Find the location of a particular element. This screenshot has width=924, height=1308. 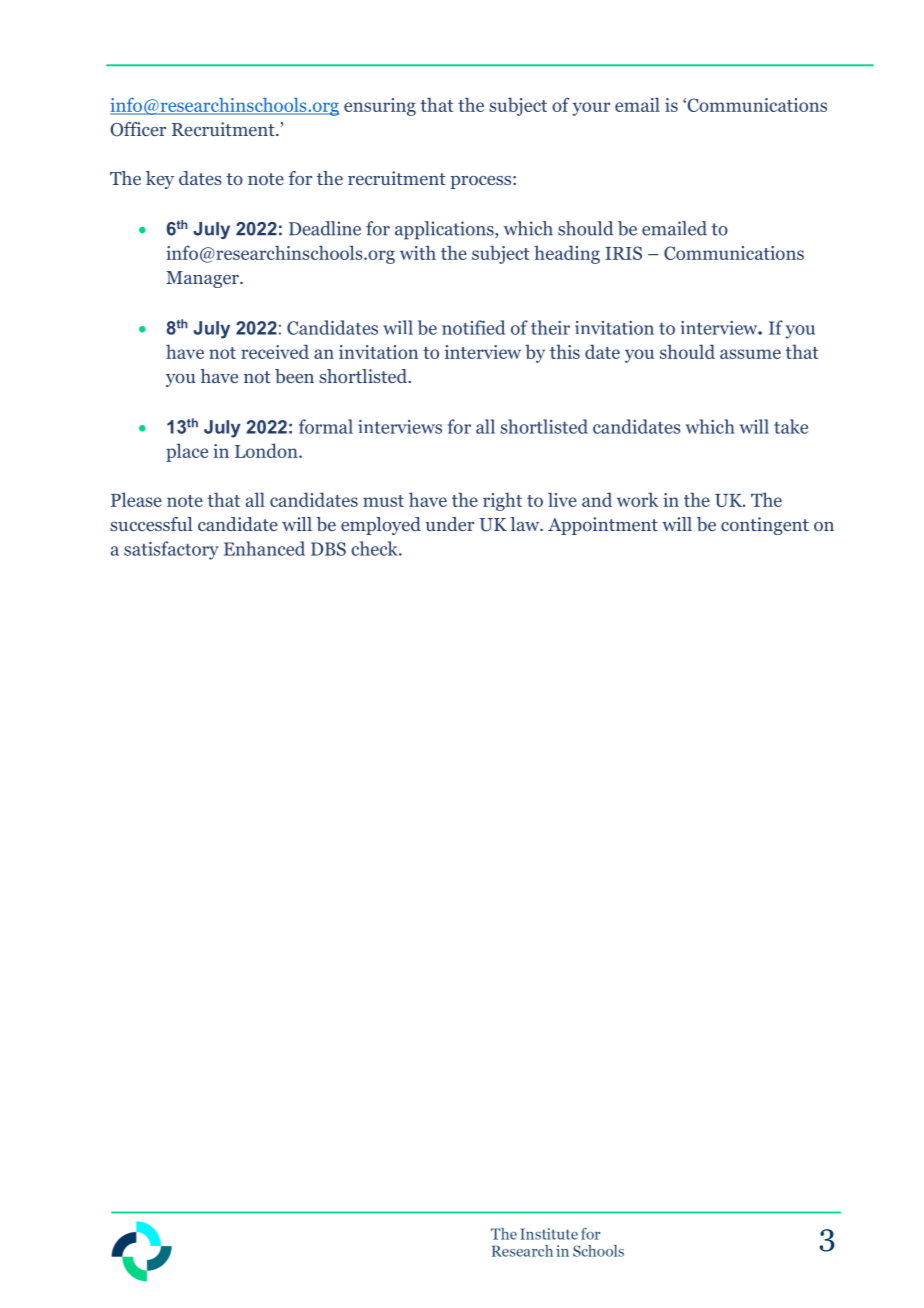

your is located at coordinates (591, 109).
